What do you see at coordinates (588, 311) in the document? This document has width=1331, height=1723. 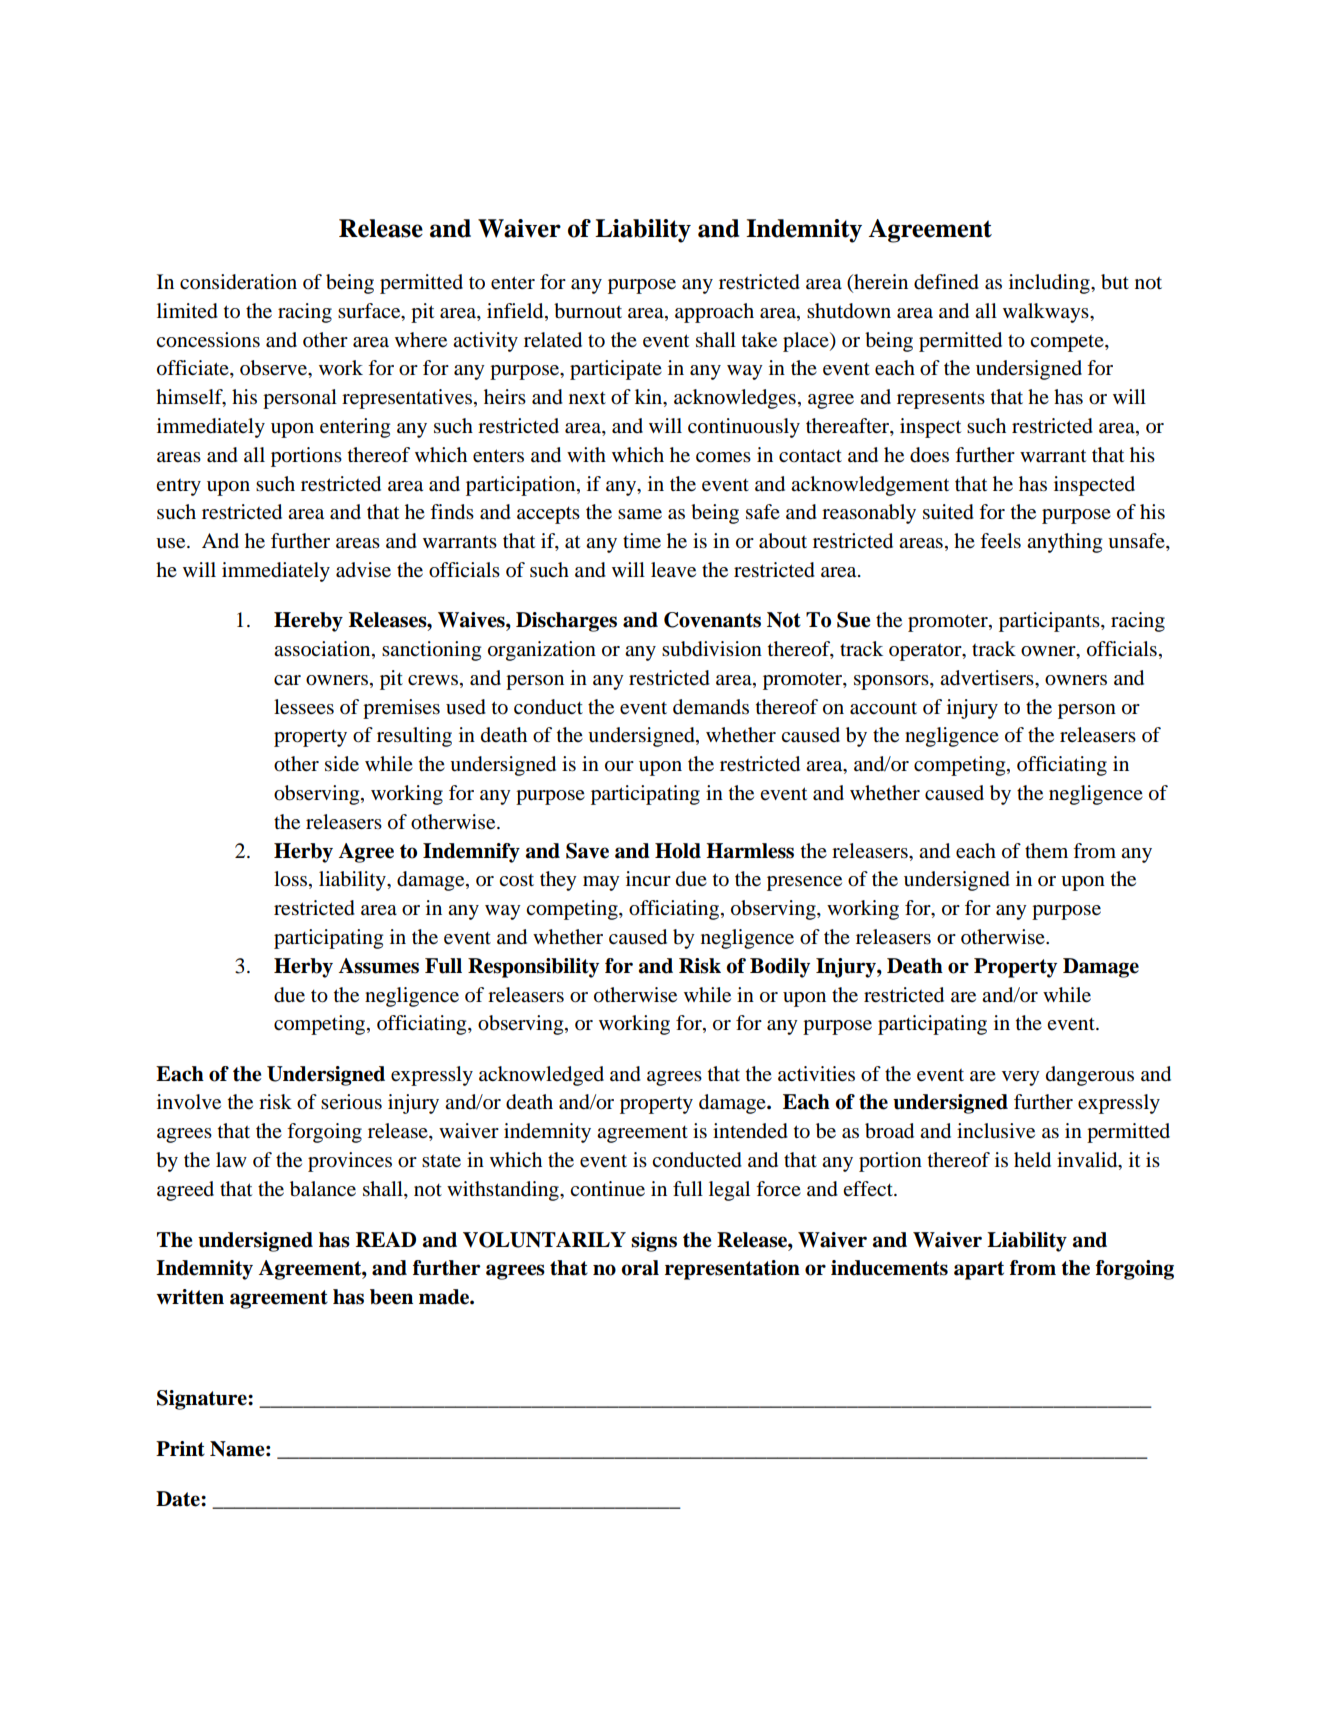 I see `burnout` at bounding box center [588, 311].
